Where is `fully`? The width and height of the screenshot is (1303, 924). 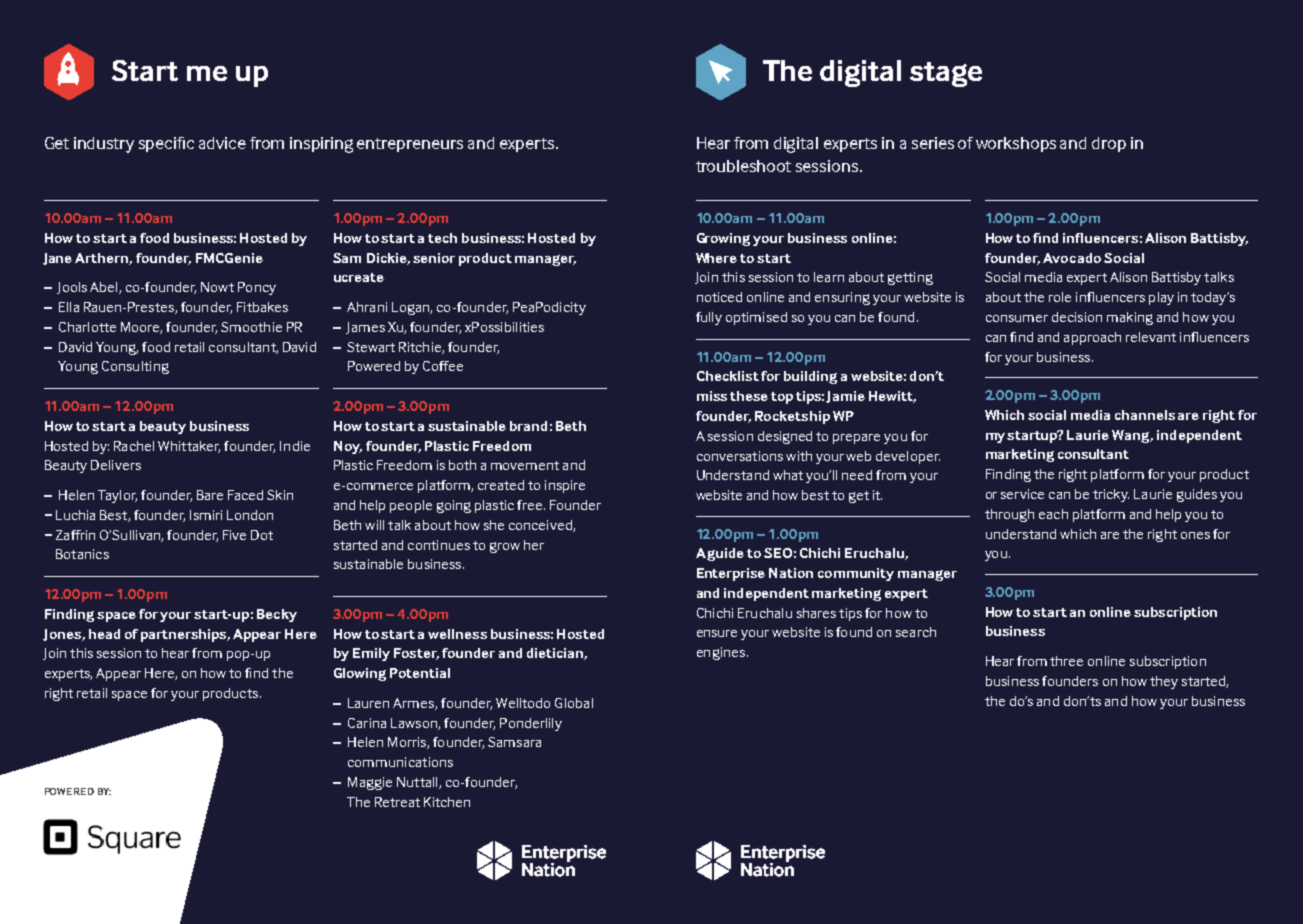
fully is located at coordinates (709, 318).
